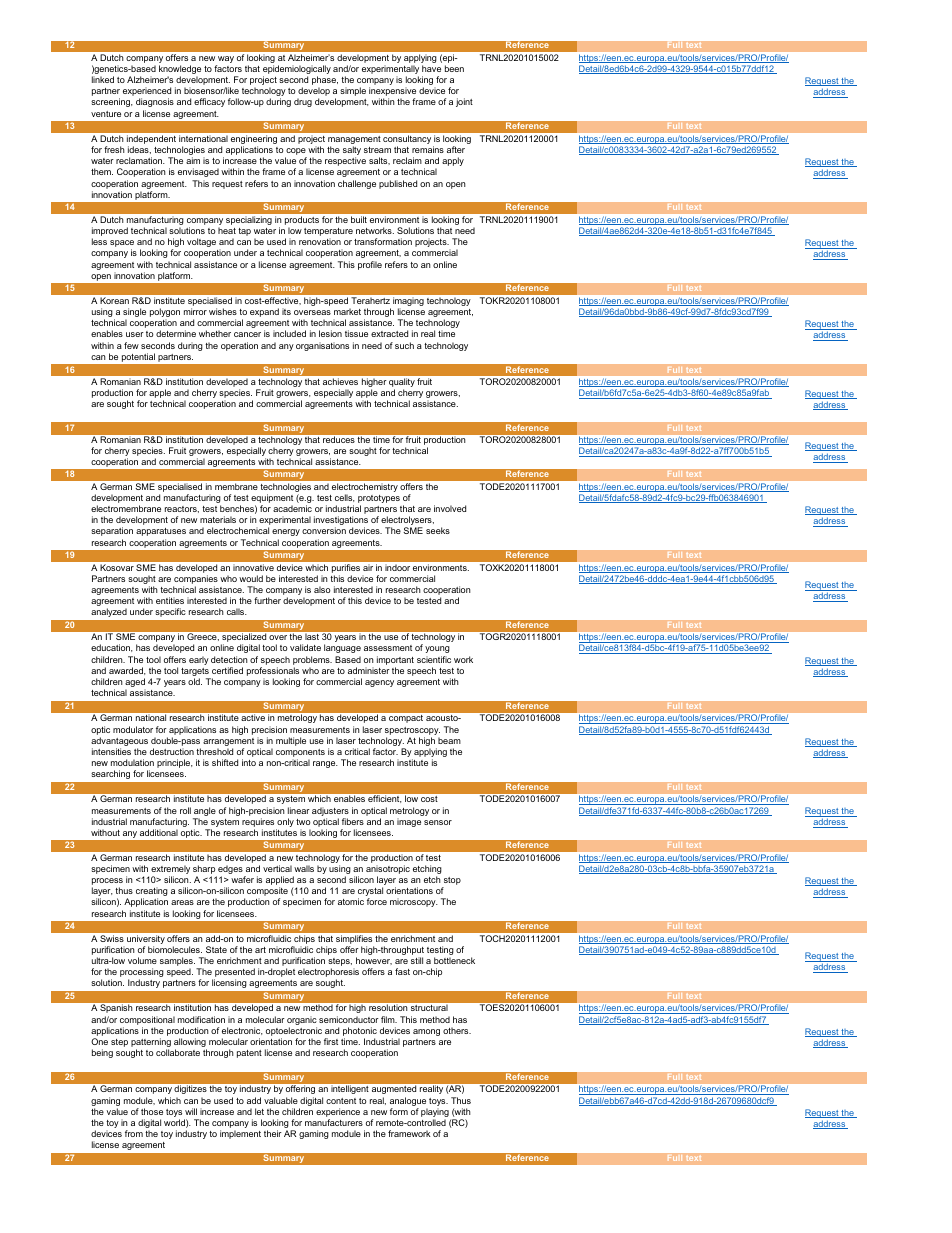 This document has height=1233, width=952. I want to click on young, so click(437, 649).
